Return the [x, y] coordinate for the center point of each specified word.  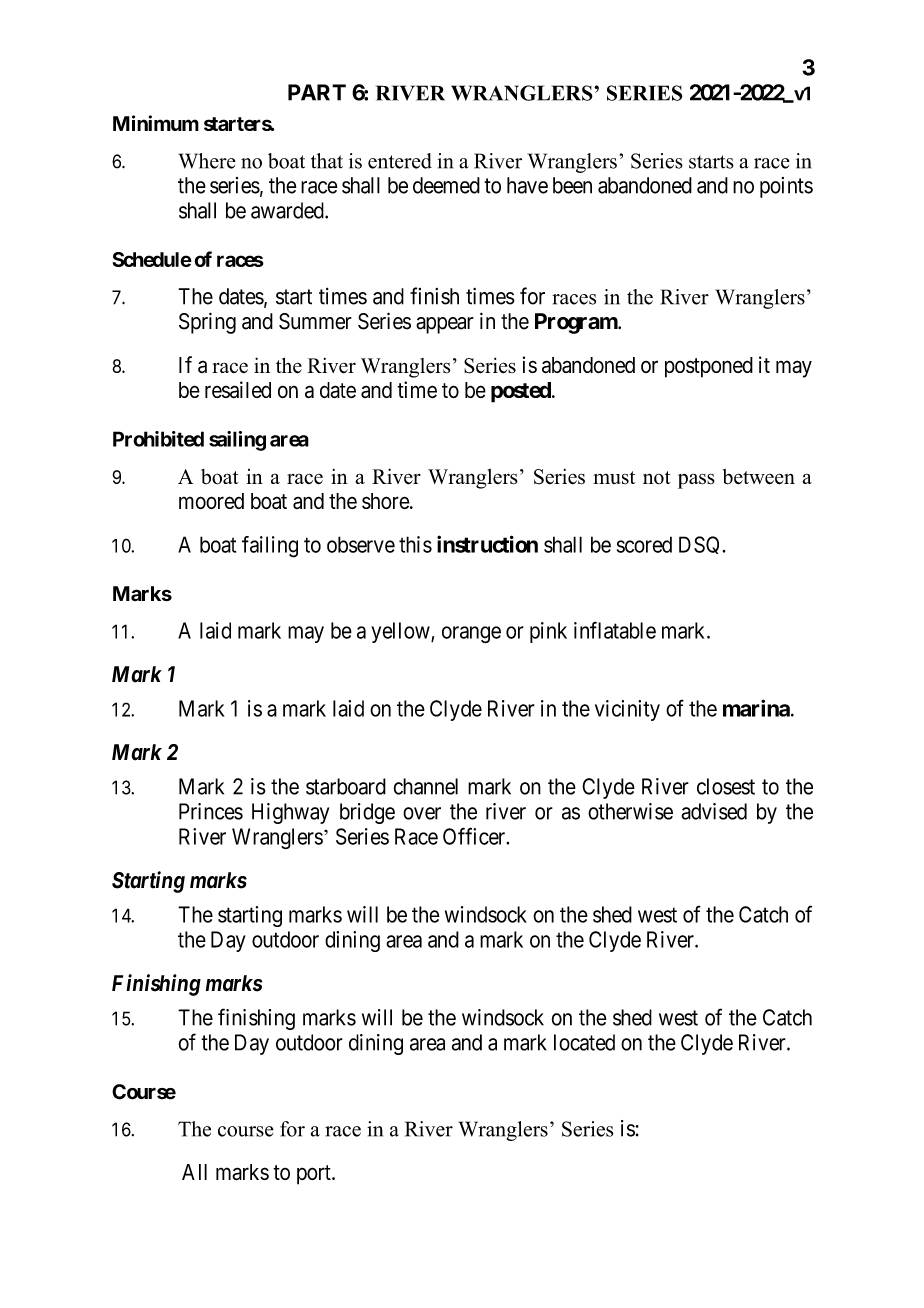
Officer [475, 836]
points [786, 187]
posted [522, 392]
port [315, 1175]
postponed [709, 367]
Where [207, 161]
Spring [207, 323]
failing [270, 547]
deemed [446, 185]
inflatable [615, 630]
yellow [401, 632]
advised [714, 811]
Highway [290, 813]
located [584, 1042]
